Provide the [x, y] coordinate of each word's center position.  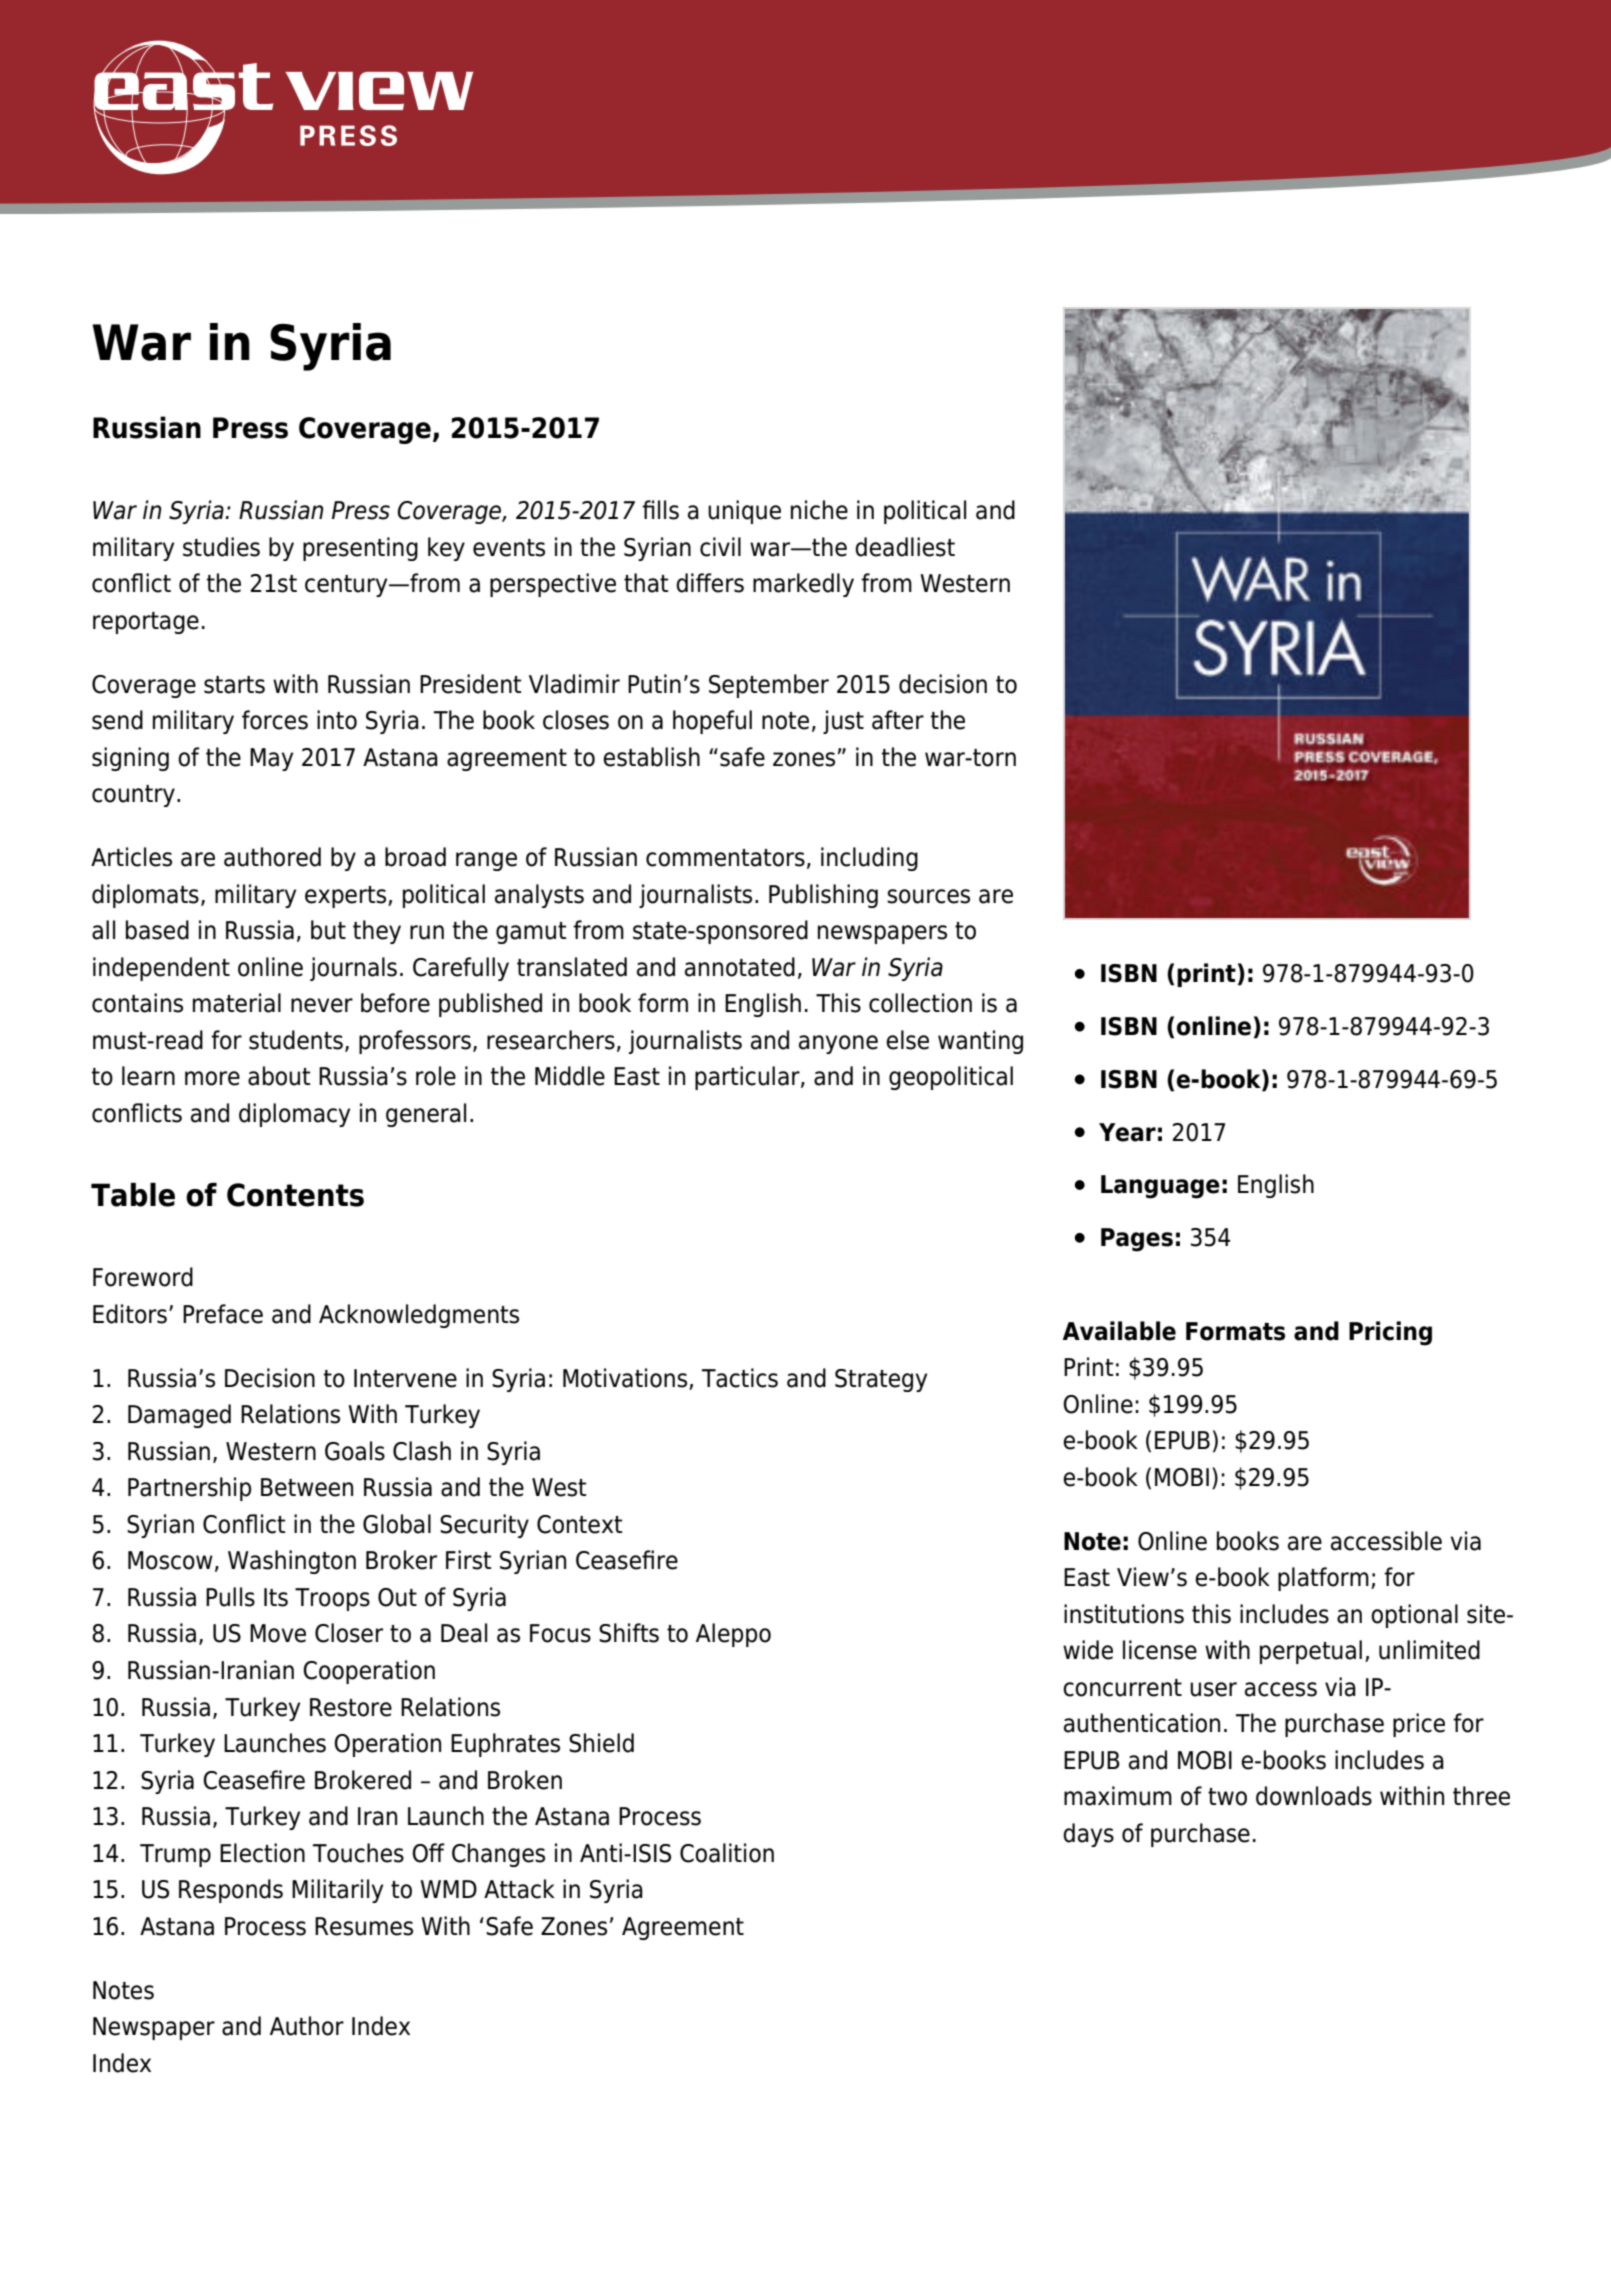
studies [221, 547]
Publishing [823, 896]
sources [928, 896]
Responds [231, 1891]
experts [347, 897]
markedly [803, 585]
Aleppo [733, 1635]
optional [1414, 1616]
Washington [292, 1562]
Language [1160, 1187]
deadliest [905, 547]
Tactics [740, 1378]
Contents [295, 1195]
